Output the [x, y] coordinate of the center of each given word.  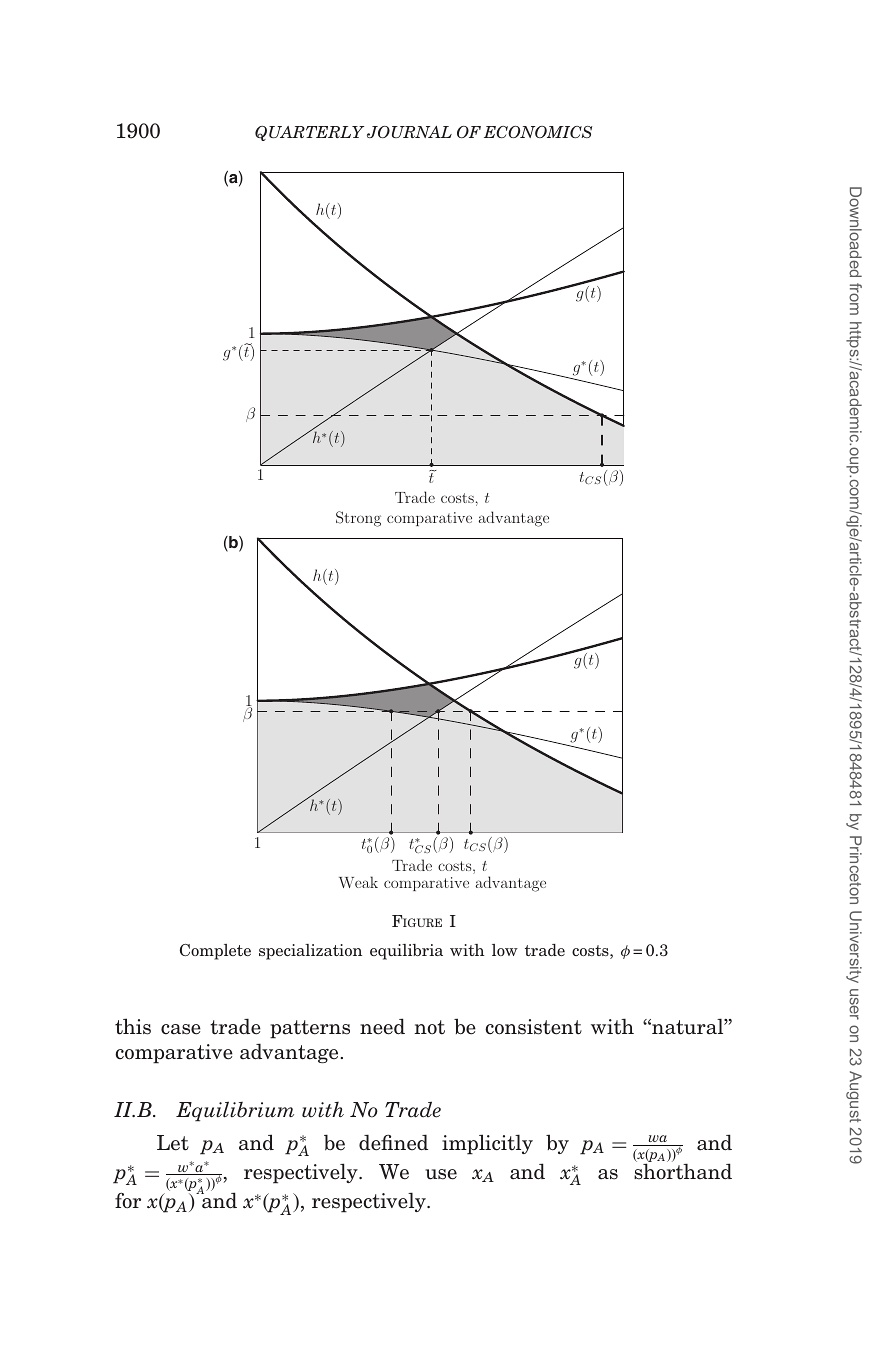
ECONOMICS [538, 132]
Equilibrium [235, 1111]
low [505, 950]
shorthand [683, 1171]
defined [393, 1142]
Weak [358, 882]
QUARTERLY [309, 133]
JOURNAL [409, 132]
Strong [358, 519]
